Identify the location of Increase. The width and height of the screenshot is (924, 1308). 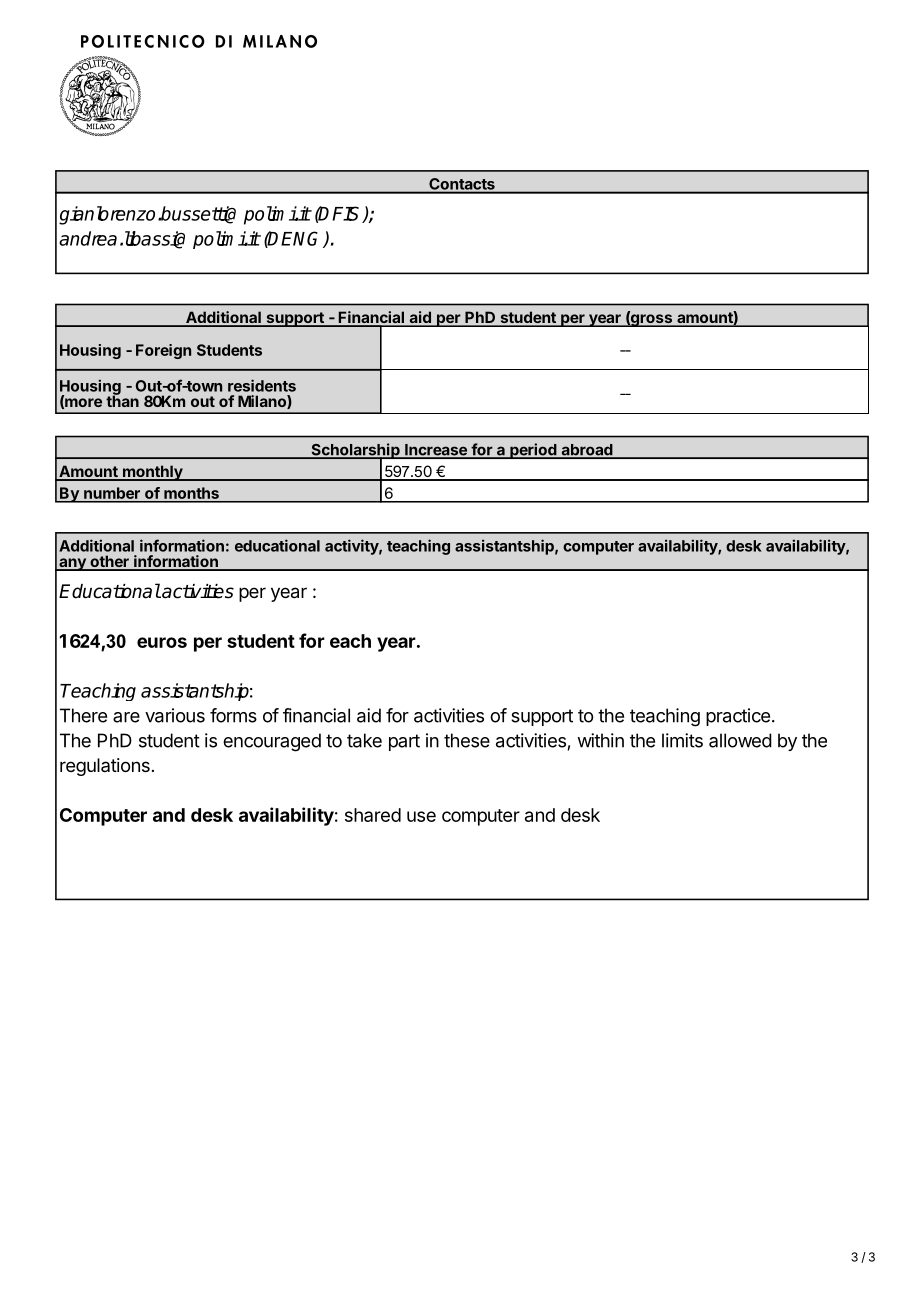
(436, 451).
